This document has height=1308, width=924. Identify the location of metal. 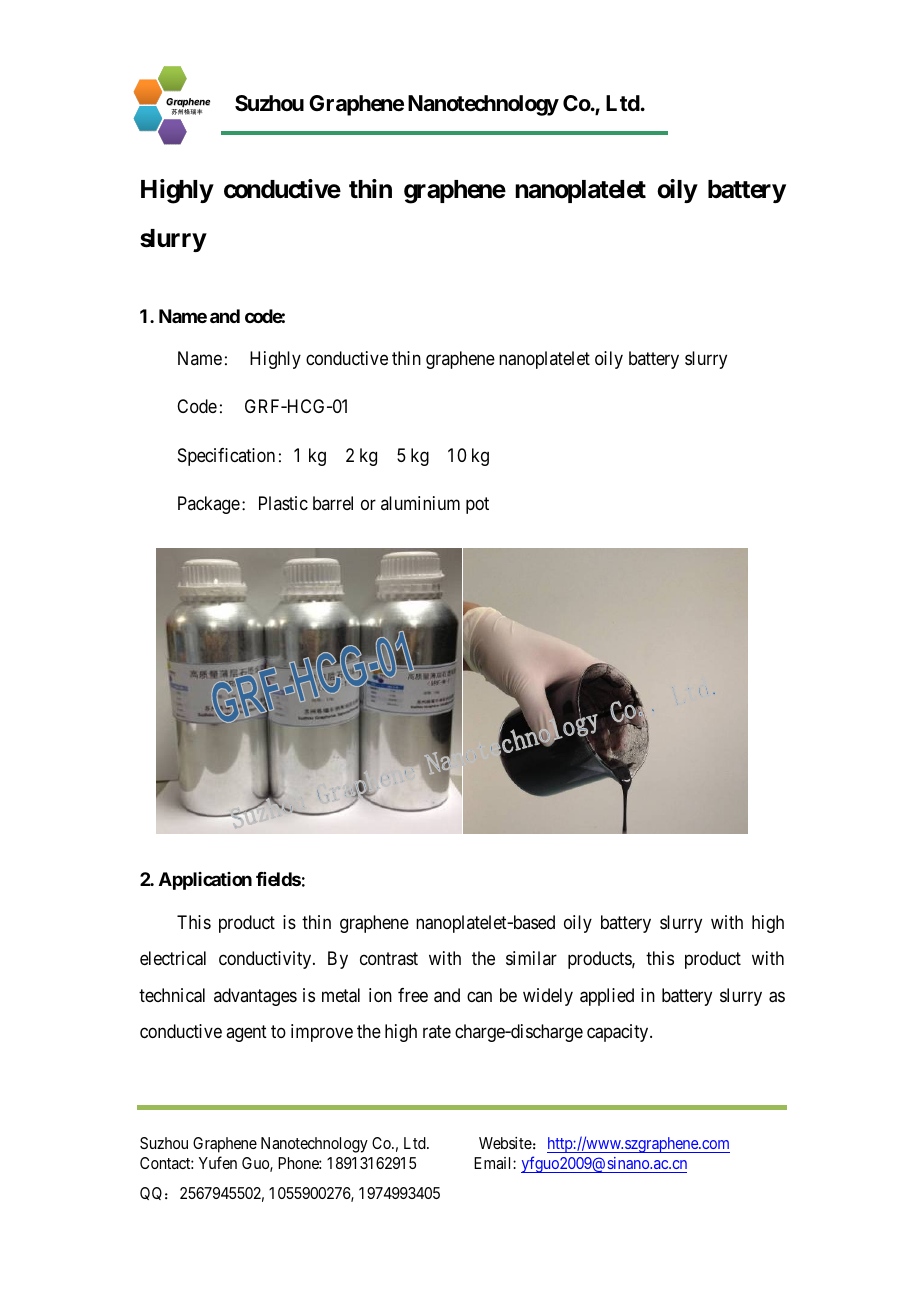
(341, 995).
